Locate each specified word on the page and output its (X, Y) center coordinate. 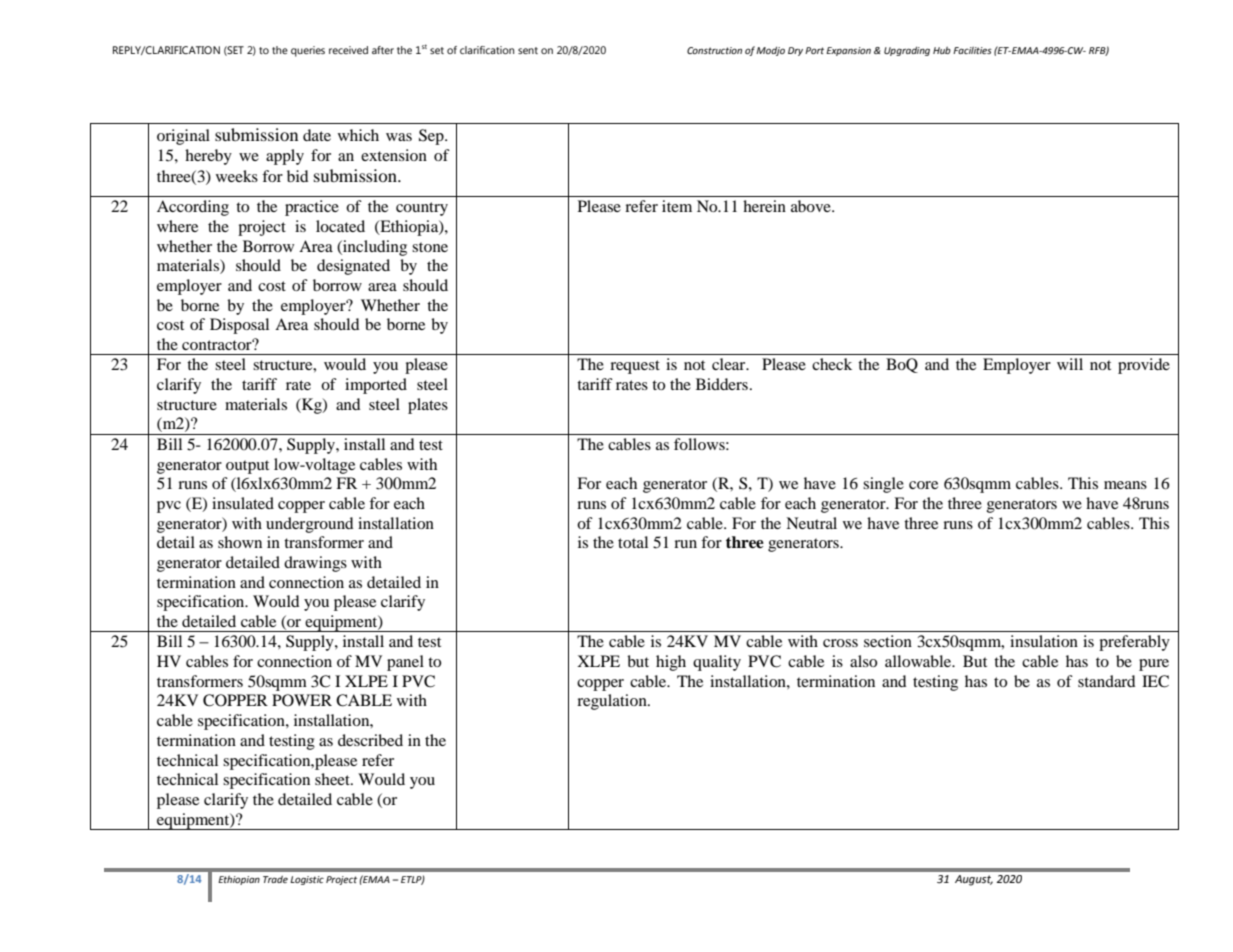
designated (353, 267)
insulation (1044, 641)
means (1125, 485)
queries (308, 51)
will (1070, 364)
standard (1107, 681)
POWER (302, 700)
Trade (275, 879)
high (671, 663)
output (247, 467)
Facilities (972, 50)
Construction (714, 50)
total (633, 542)
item (677, 206)
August (974, 880)
